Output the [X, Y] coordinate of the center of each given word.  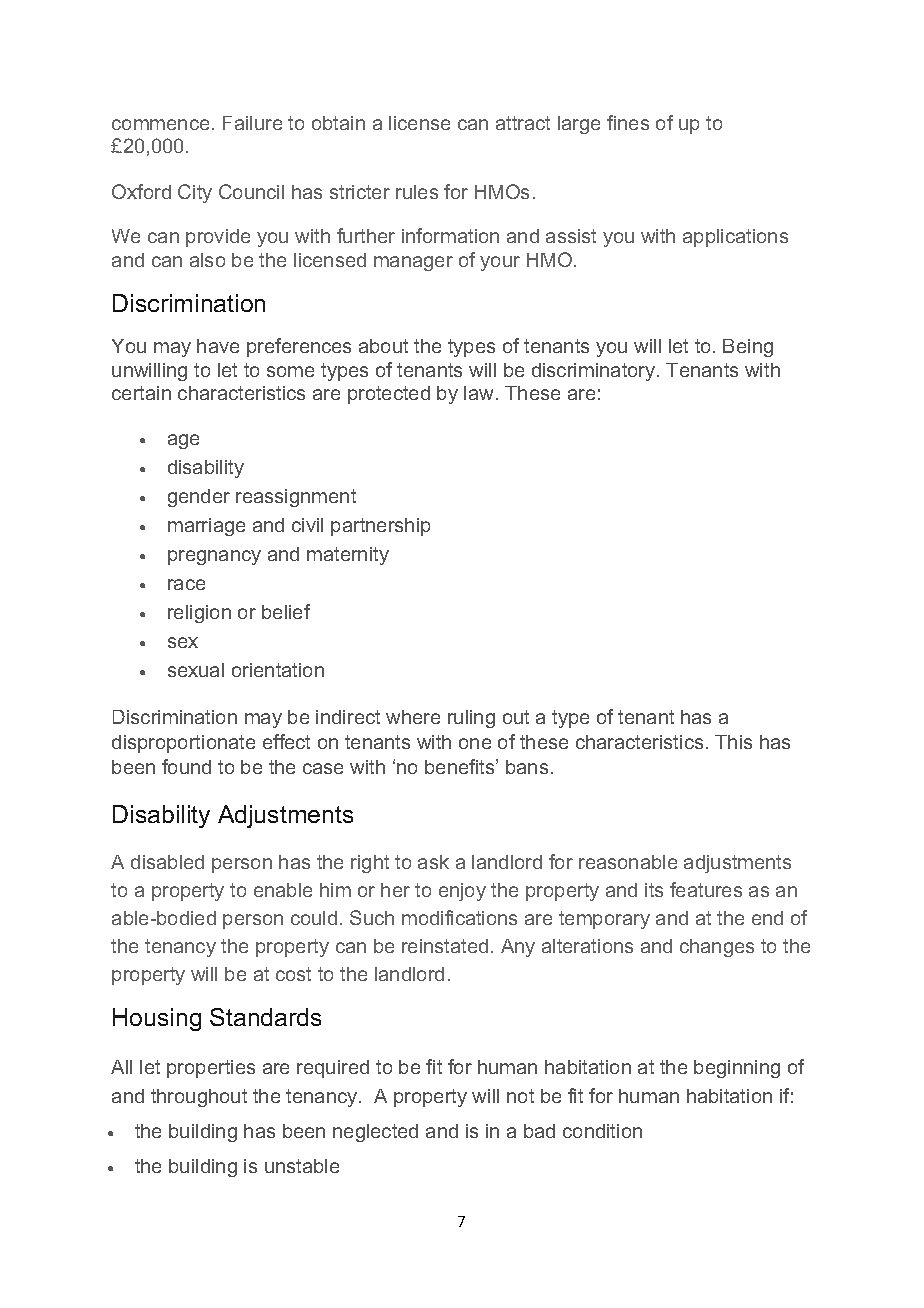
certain [141, 393]
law [480, 393]
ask [433, 862]
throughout [199, 1098]
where [413, 717]
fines [628, 122]
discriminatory [595, 372]
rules [417, 192]
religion [199, 614]
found [186, 766]
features [706, 889]
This [733, 742]
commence [160, 124]
